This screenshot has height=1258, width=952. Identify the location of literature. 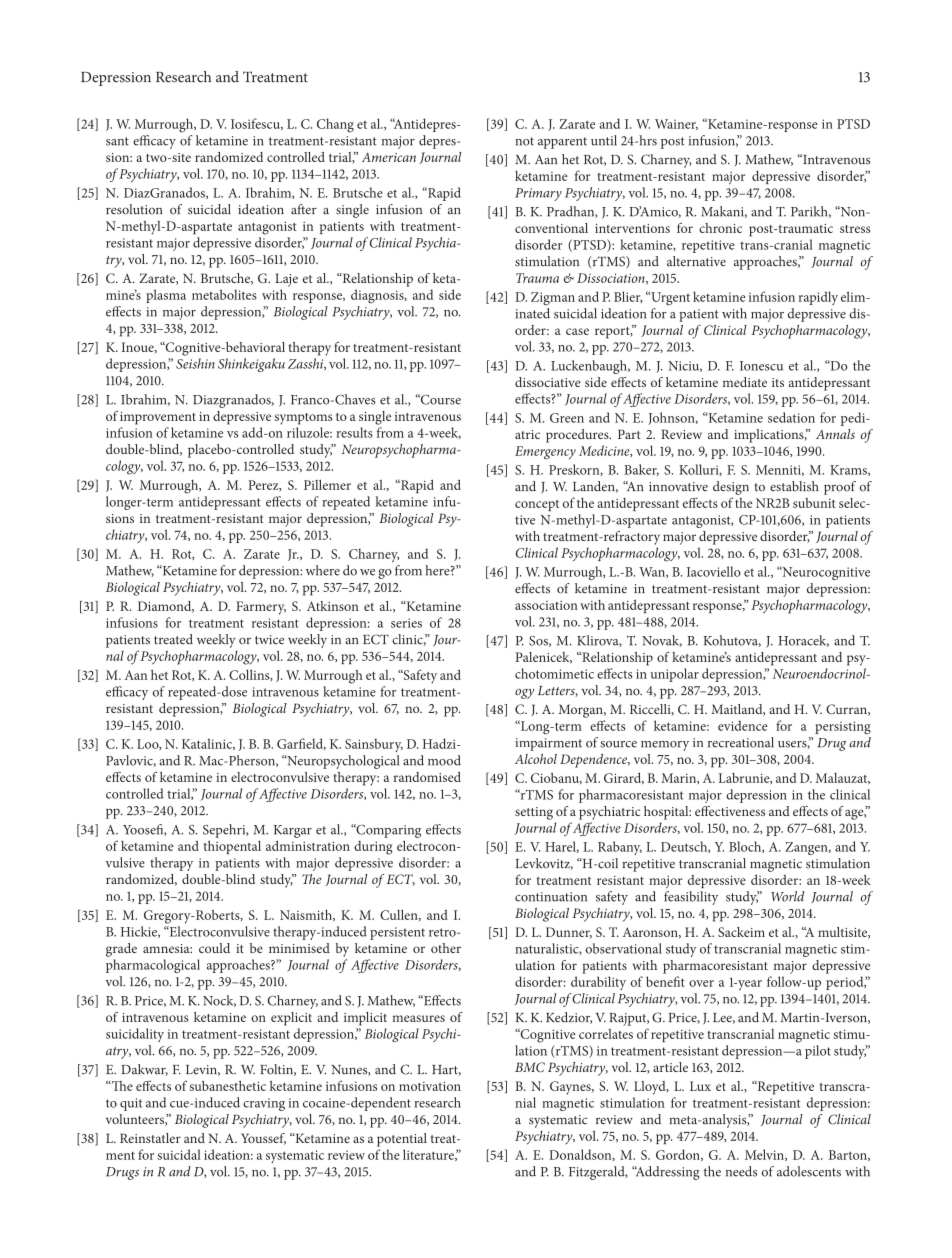
(429, 1155).
